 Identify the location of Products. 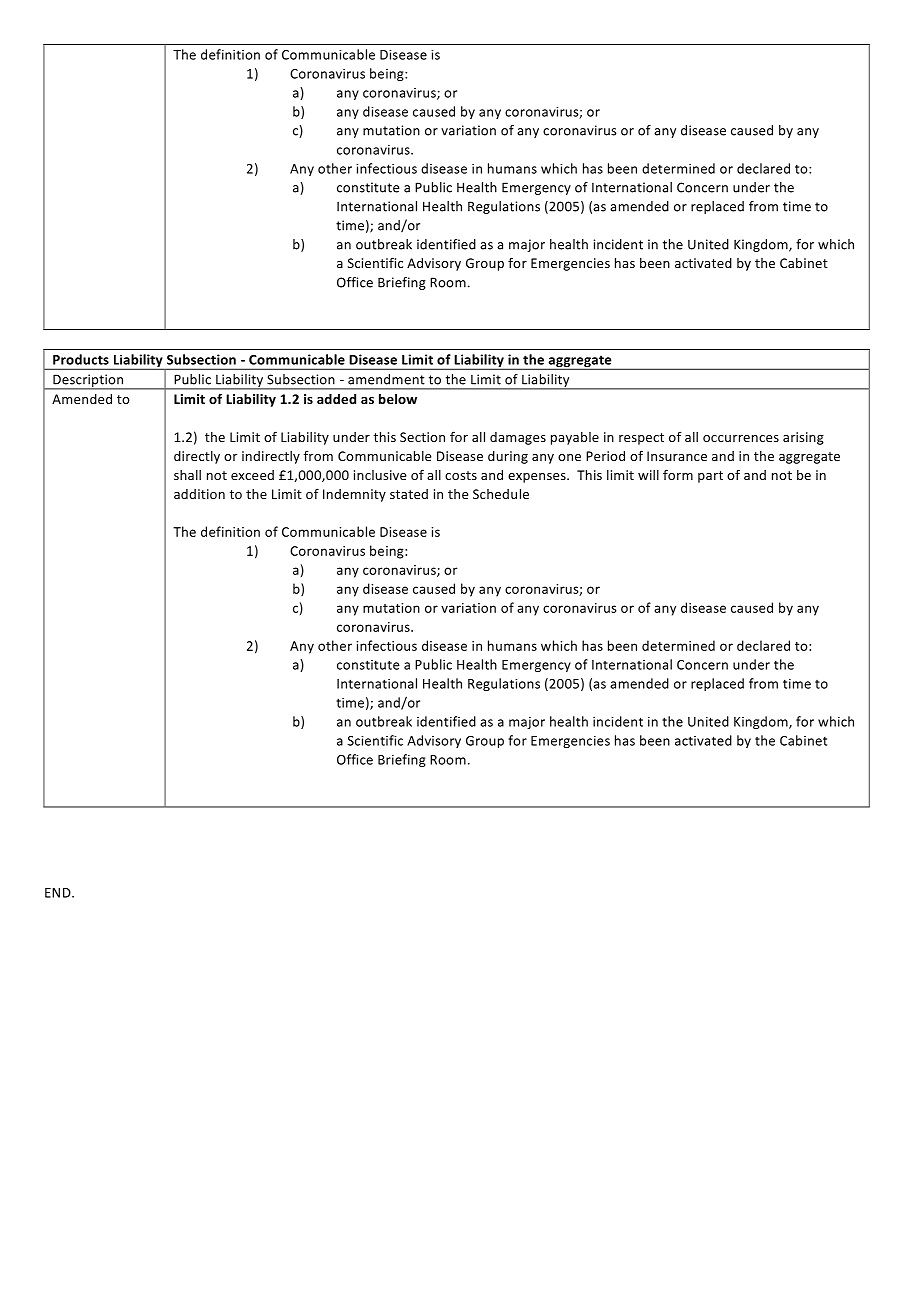
(81, 359).
